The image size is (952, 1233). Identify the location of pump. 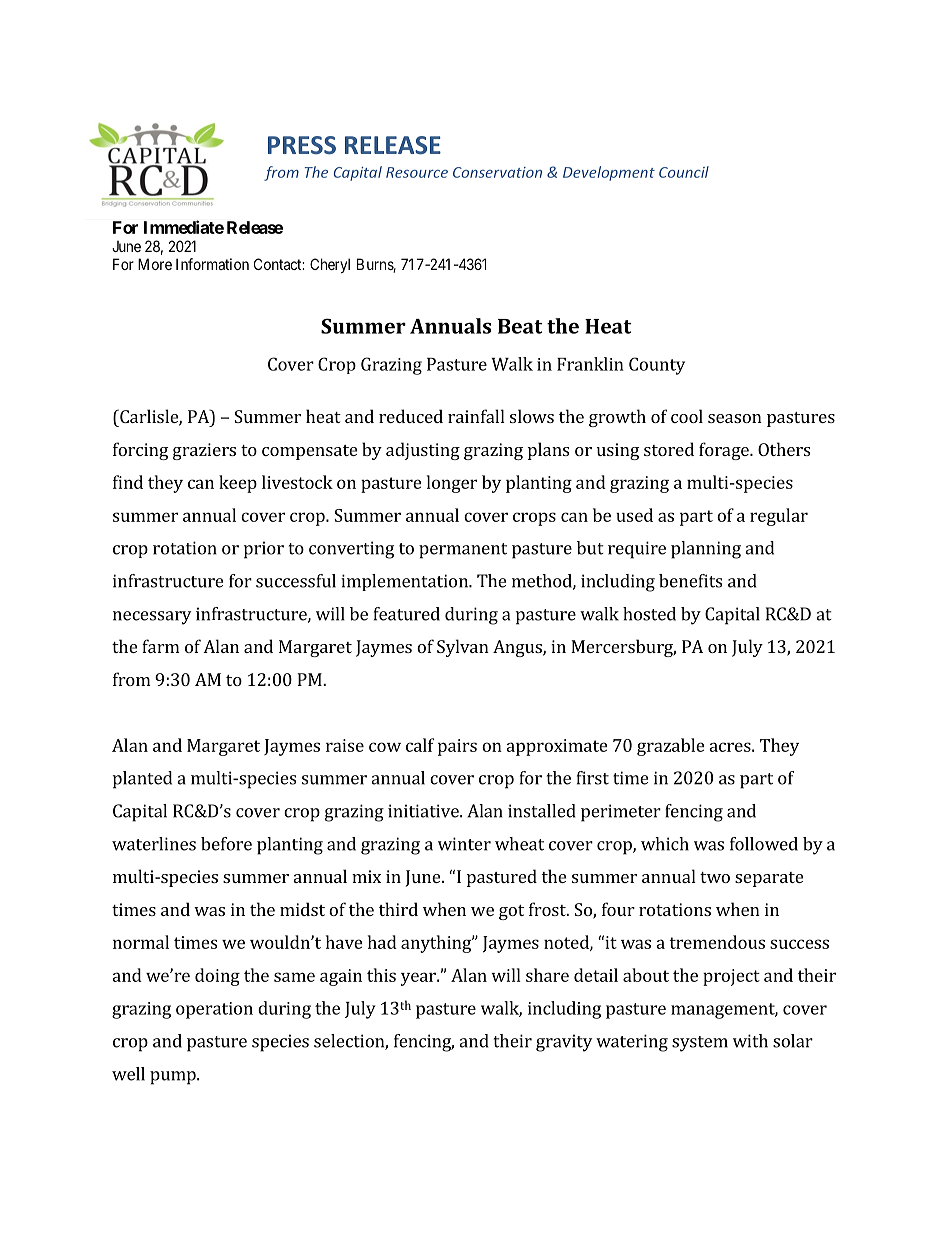
(174, 1078).
